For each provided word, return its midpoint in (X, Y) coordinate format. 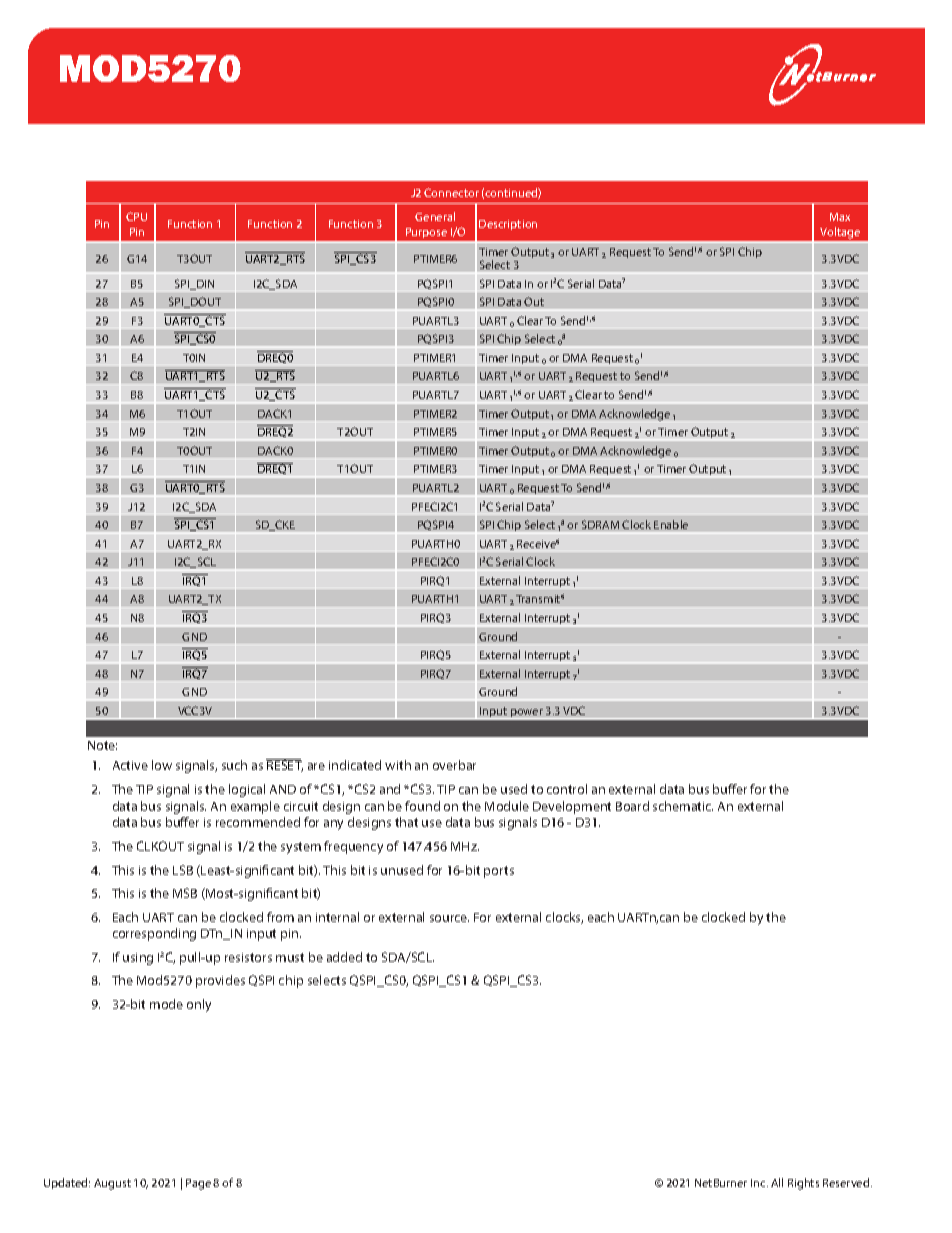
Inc (759, 1183)
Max (840, 217)
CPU (136, 216)
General (435, 216)
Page (198, 1184)
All (777, 1182)
